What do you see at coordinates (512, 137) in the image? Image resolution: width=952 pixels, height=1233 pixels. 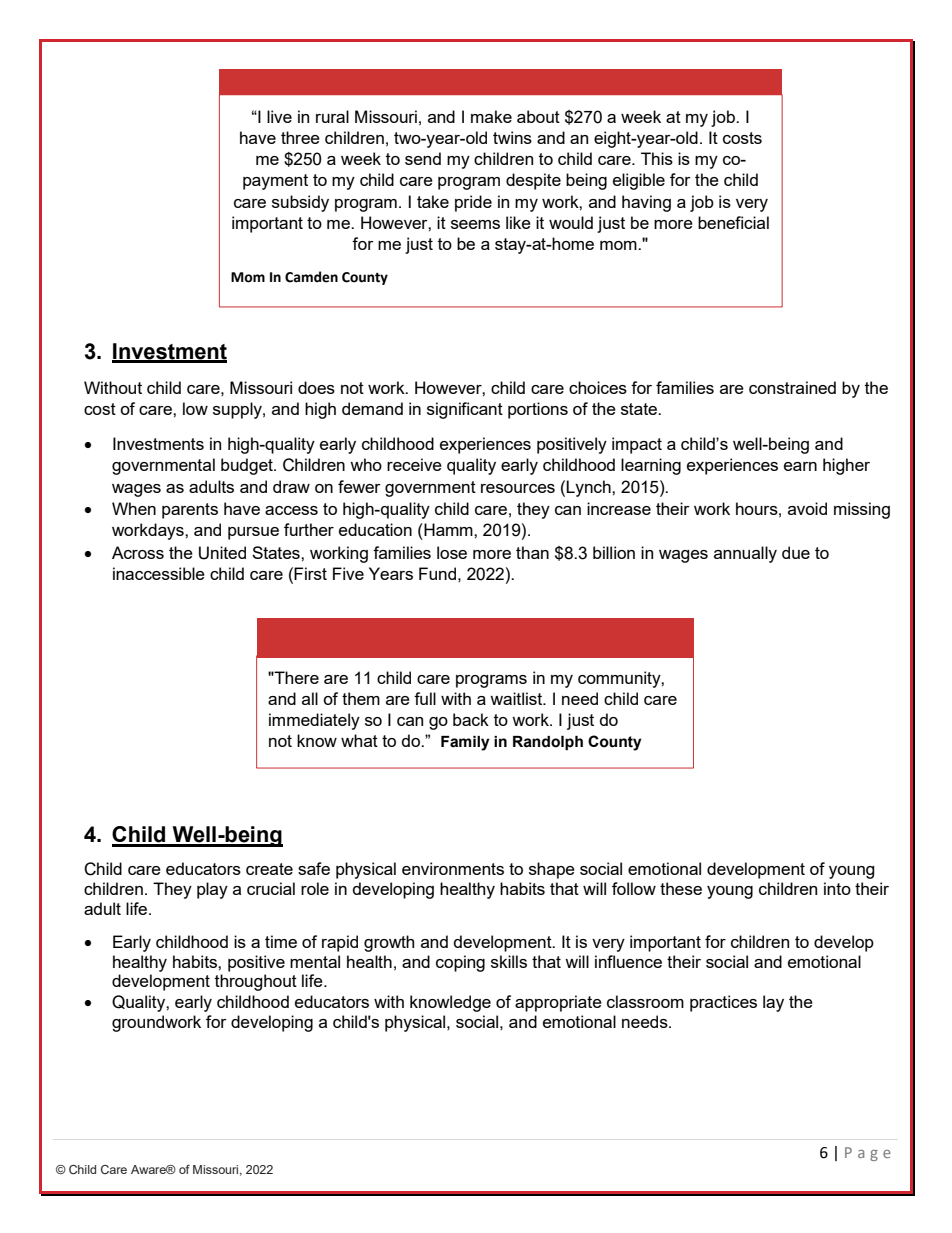 I see `twins` at bounding box center [512, 137].
